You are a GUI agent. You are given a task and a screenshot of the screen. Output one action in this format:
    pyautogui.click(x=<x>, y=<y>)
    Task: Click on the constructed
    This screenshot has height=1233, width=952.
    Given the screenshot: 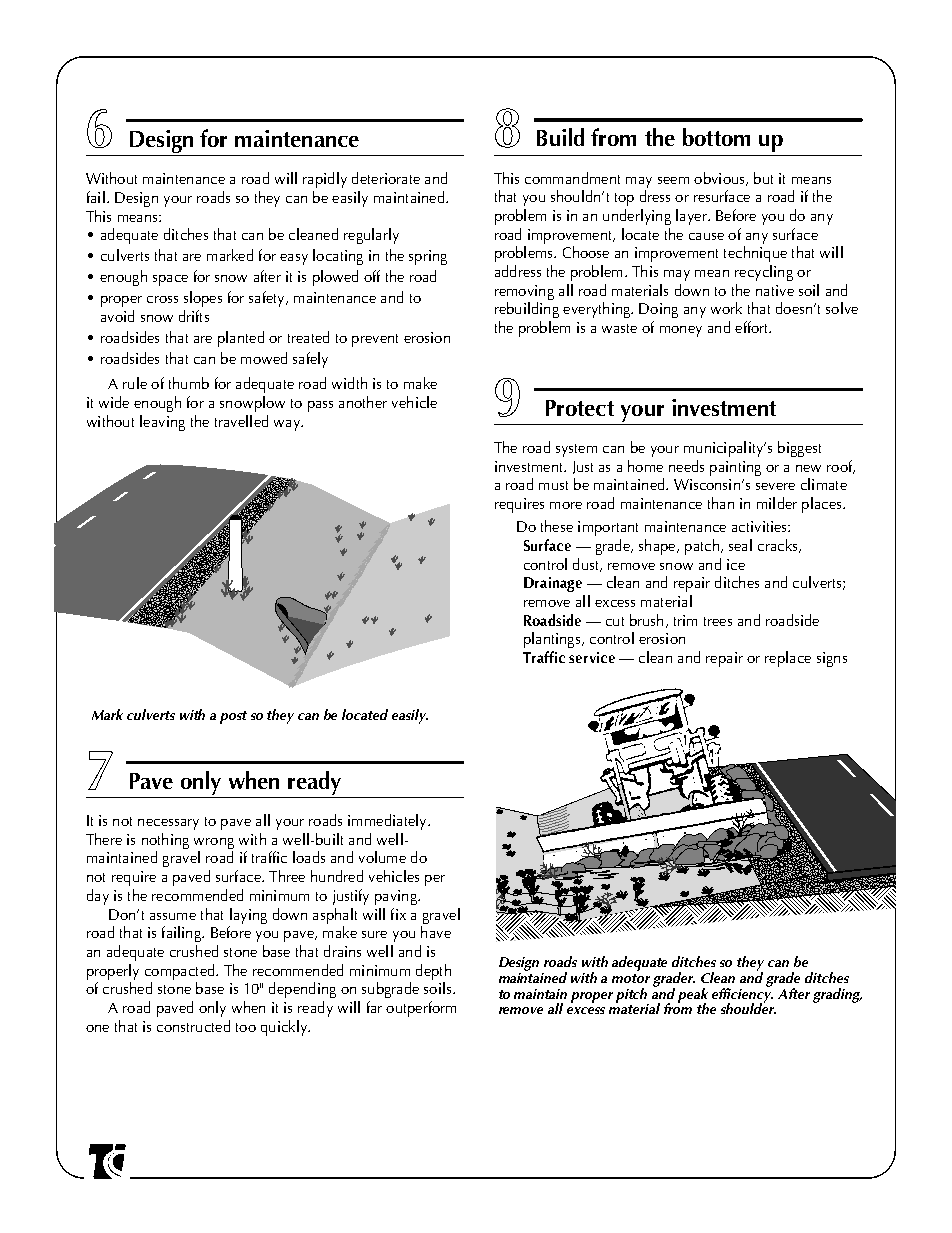 What is the action you would take?
    pyautogui.click(x=193, y=1026)
